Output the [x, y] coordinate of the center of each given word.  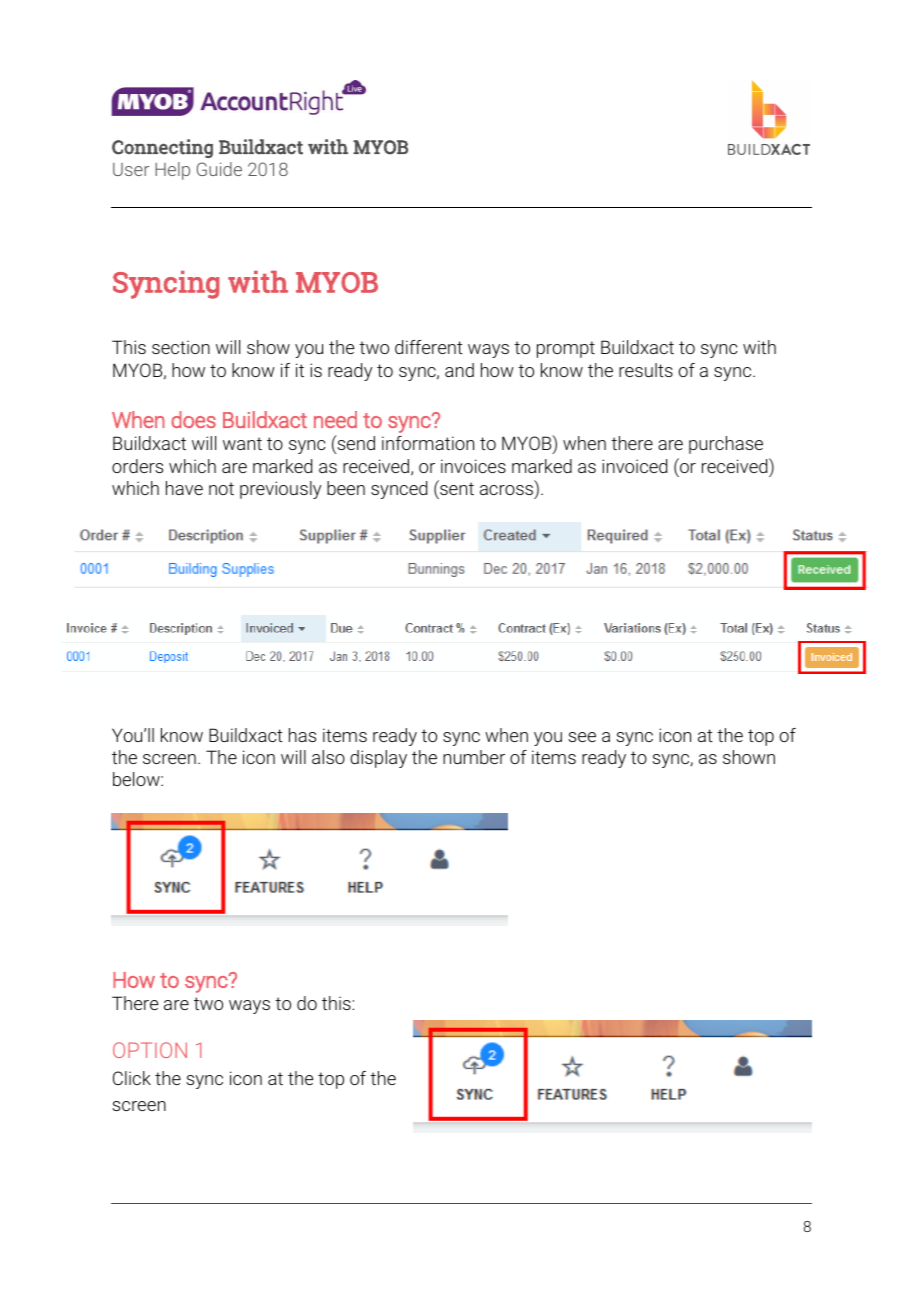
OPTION [150, 1050]
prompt [566, 349]
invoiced [634, 466]
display [378, 759]
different [429, 347]
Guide [219, 169]
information [428, 443]
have [184, 488]
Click [132, 1078]
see [582, 737]
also [328, 757]
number [474, 757]
